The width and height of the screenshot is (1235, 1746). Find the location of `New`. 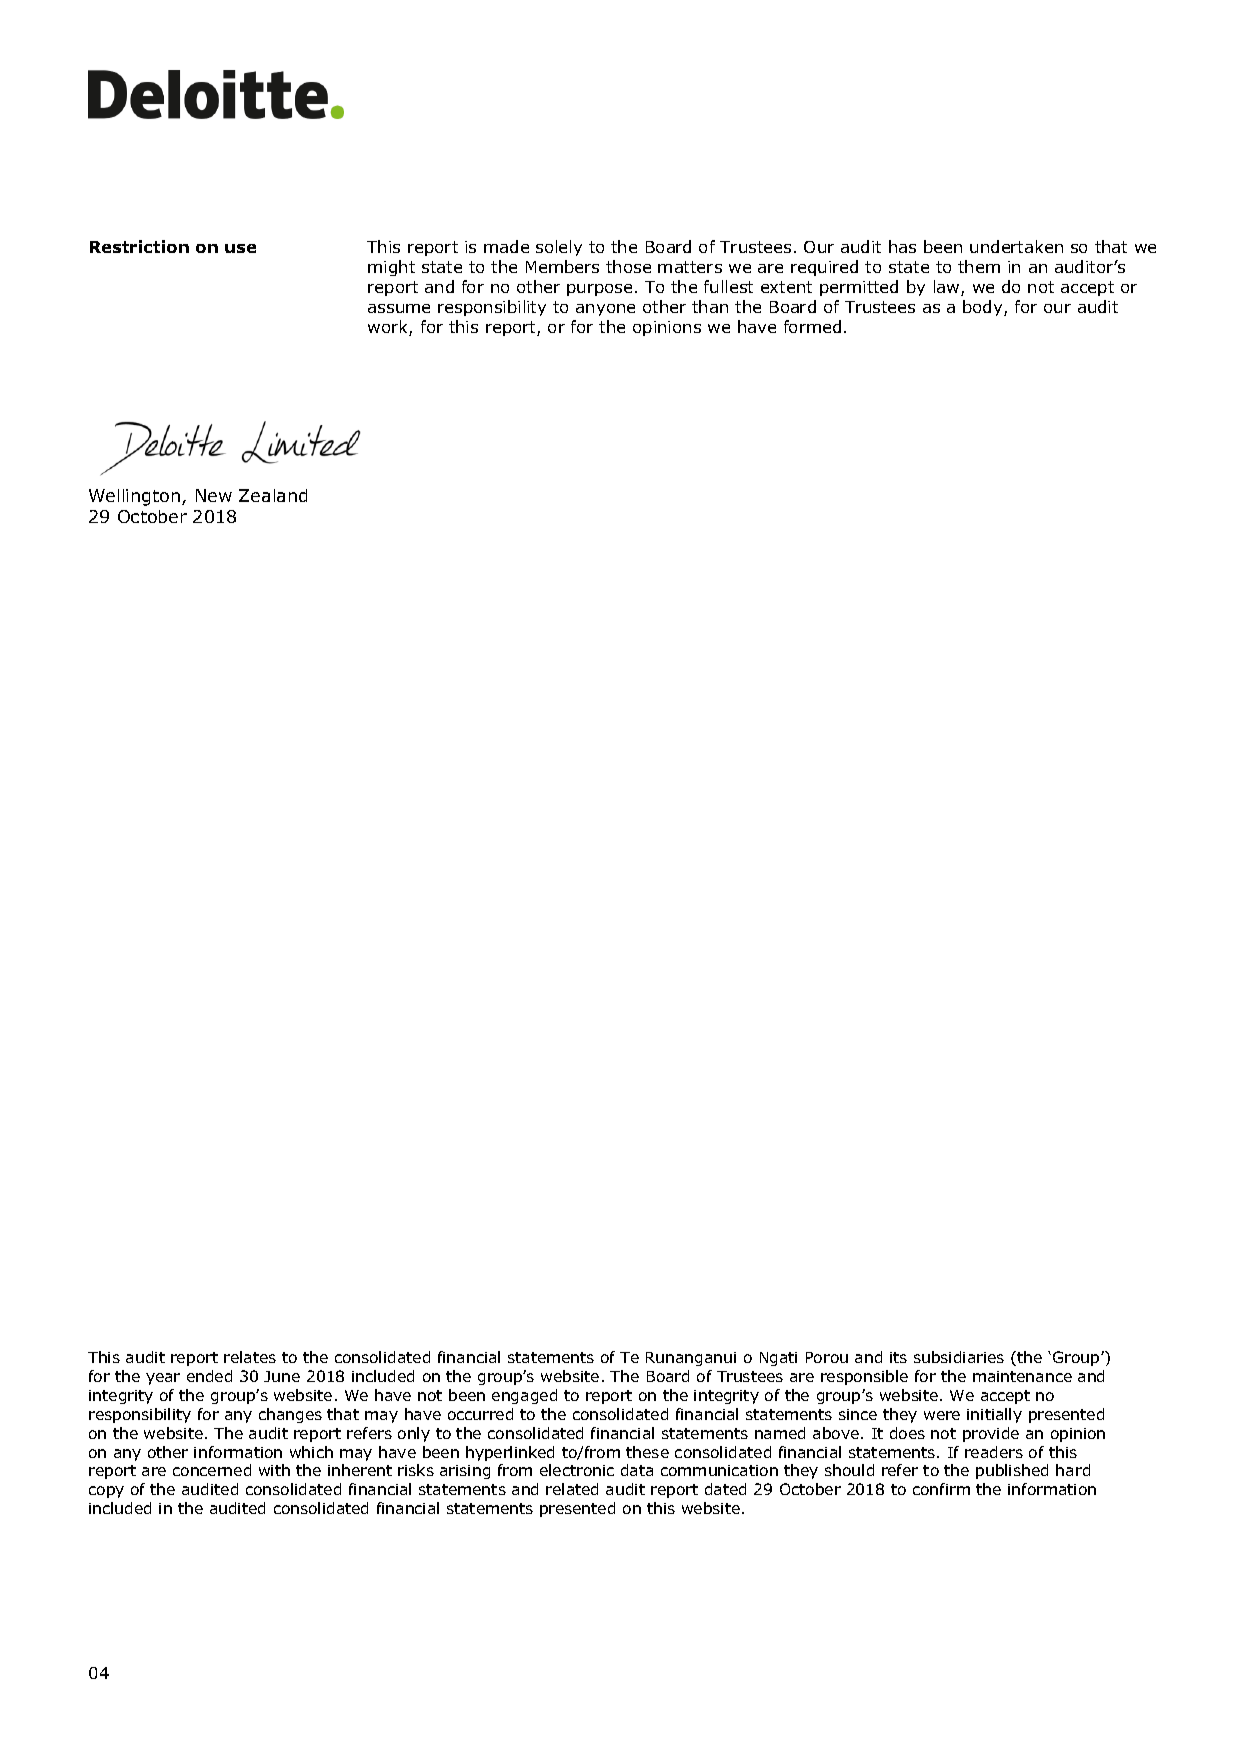

New is located at coordinates (214, 495).
